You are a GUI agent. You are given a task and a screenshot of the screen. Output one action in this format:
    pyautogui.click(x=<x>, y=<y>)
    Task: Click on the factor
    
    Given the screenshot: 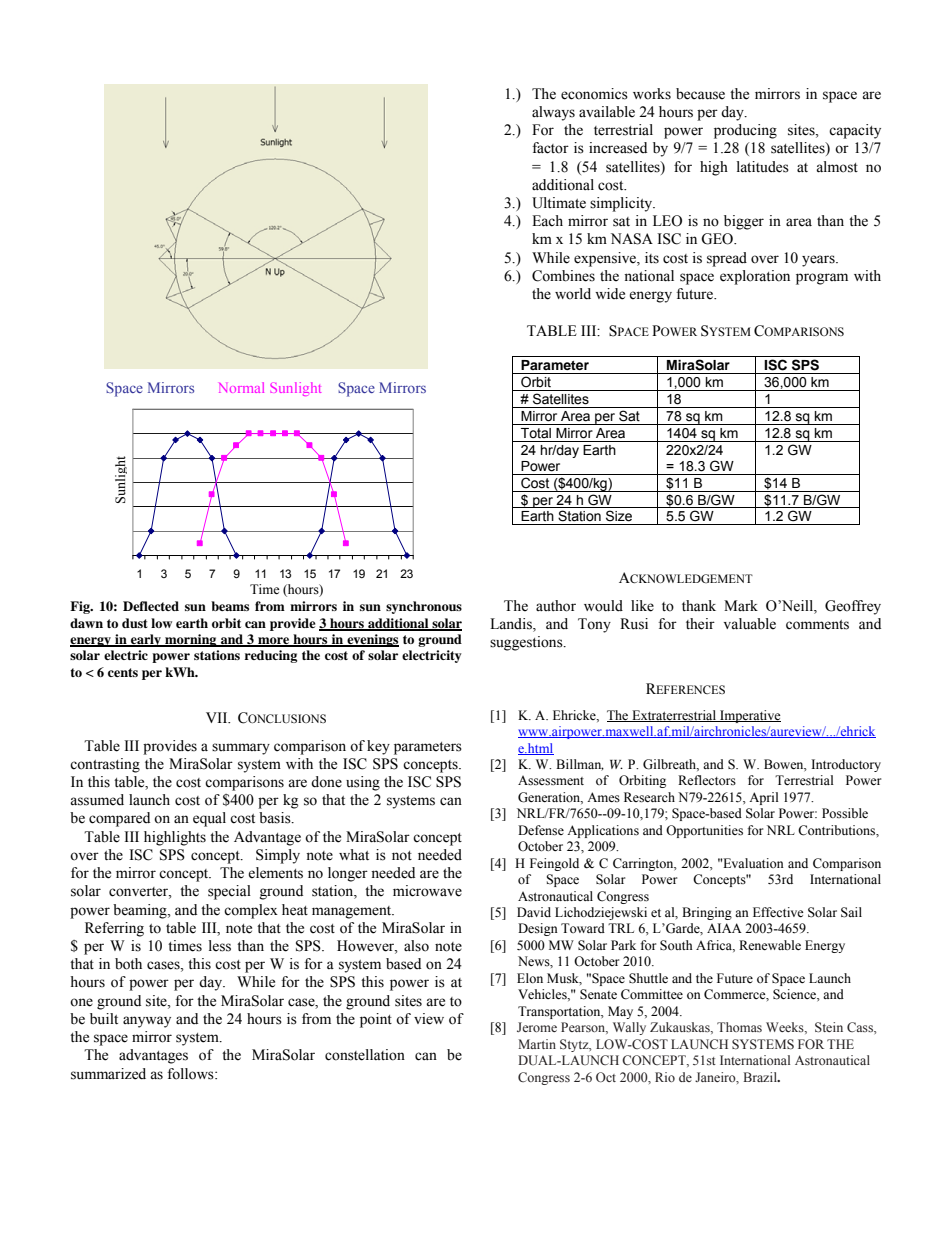 What is the action you would take?
    pyautogui.click(x=550, y=148)
